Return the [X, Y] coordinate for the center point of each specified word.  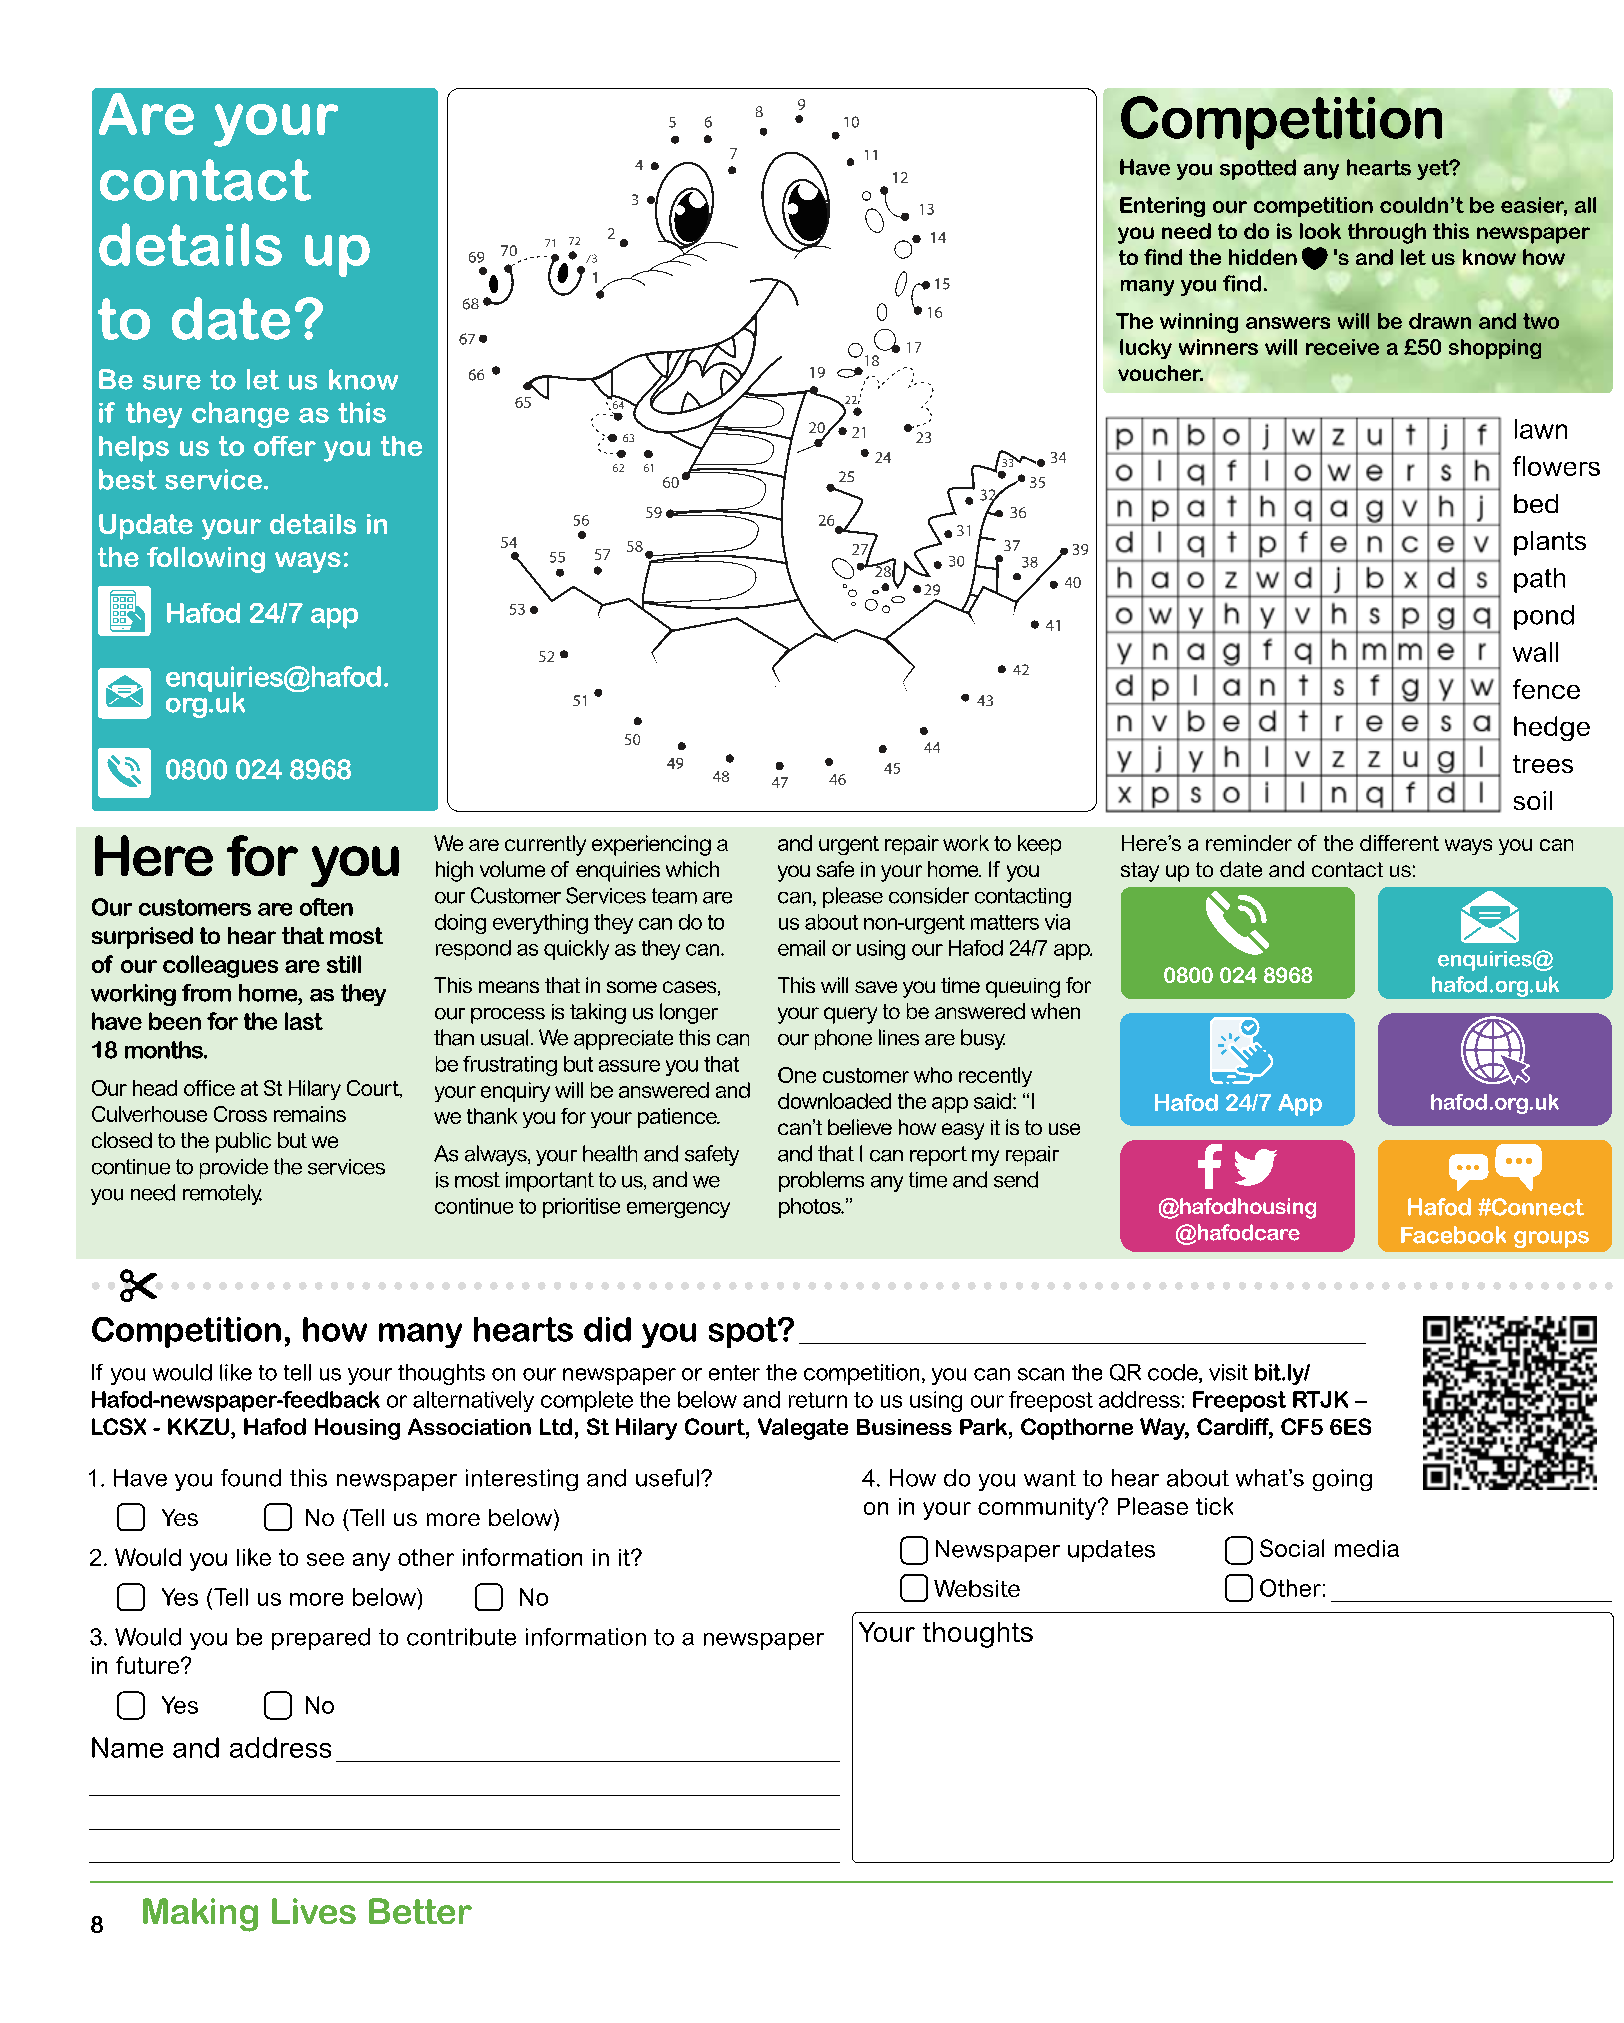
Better [420, 1911]
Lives [314, 1911]
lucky [1146, 349]
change [240, 415]
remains [310, 1114]
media [1367, 1548]
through [1387, 233]
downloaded [834, 1101]
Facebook [1453, 1235]
